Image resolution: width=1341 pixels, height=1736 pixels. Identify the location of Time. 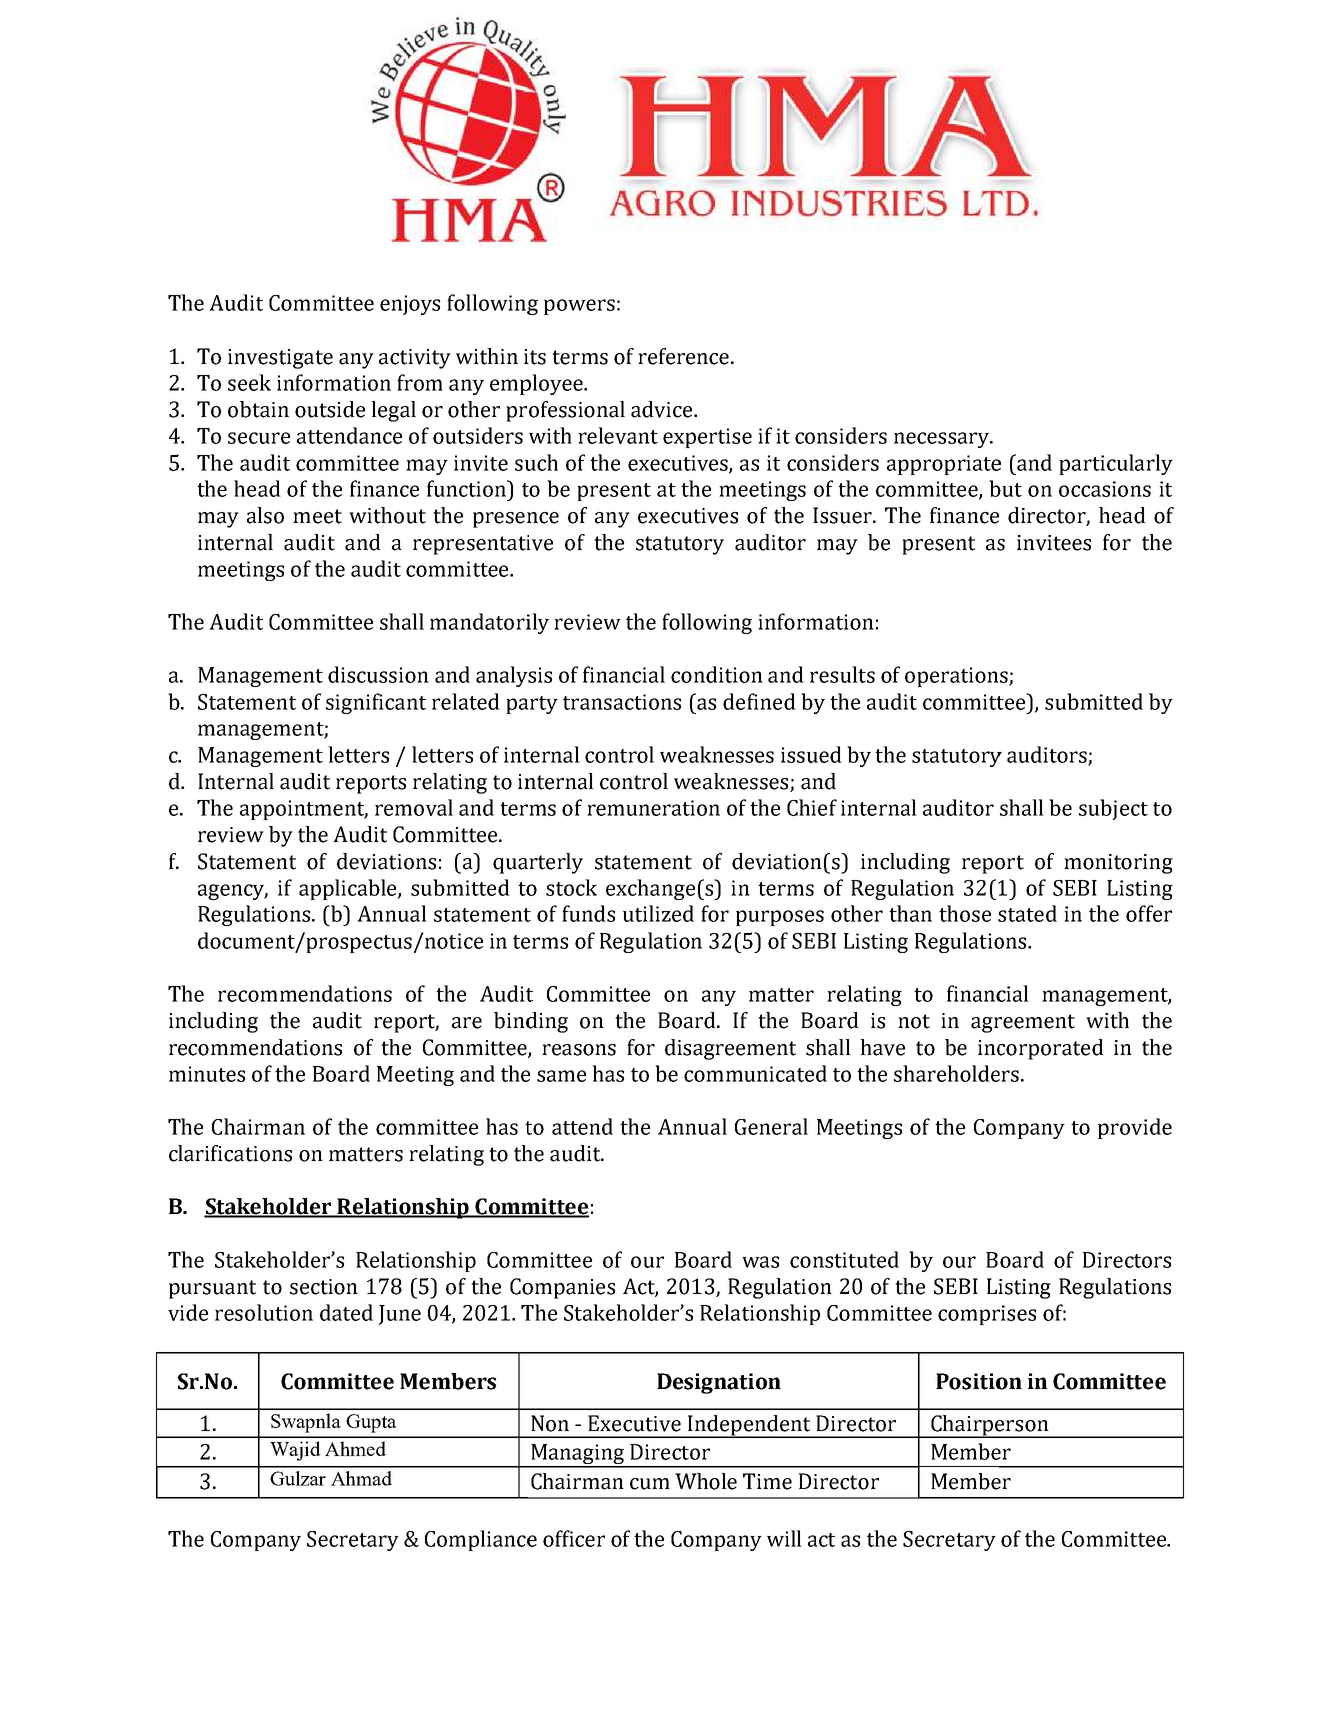
(767, 1481).
